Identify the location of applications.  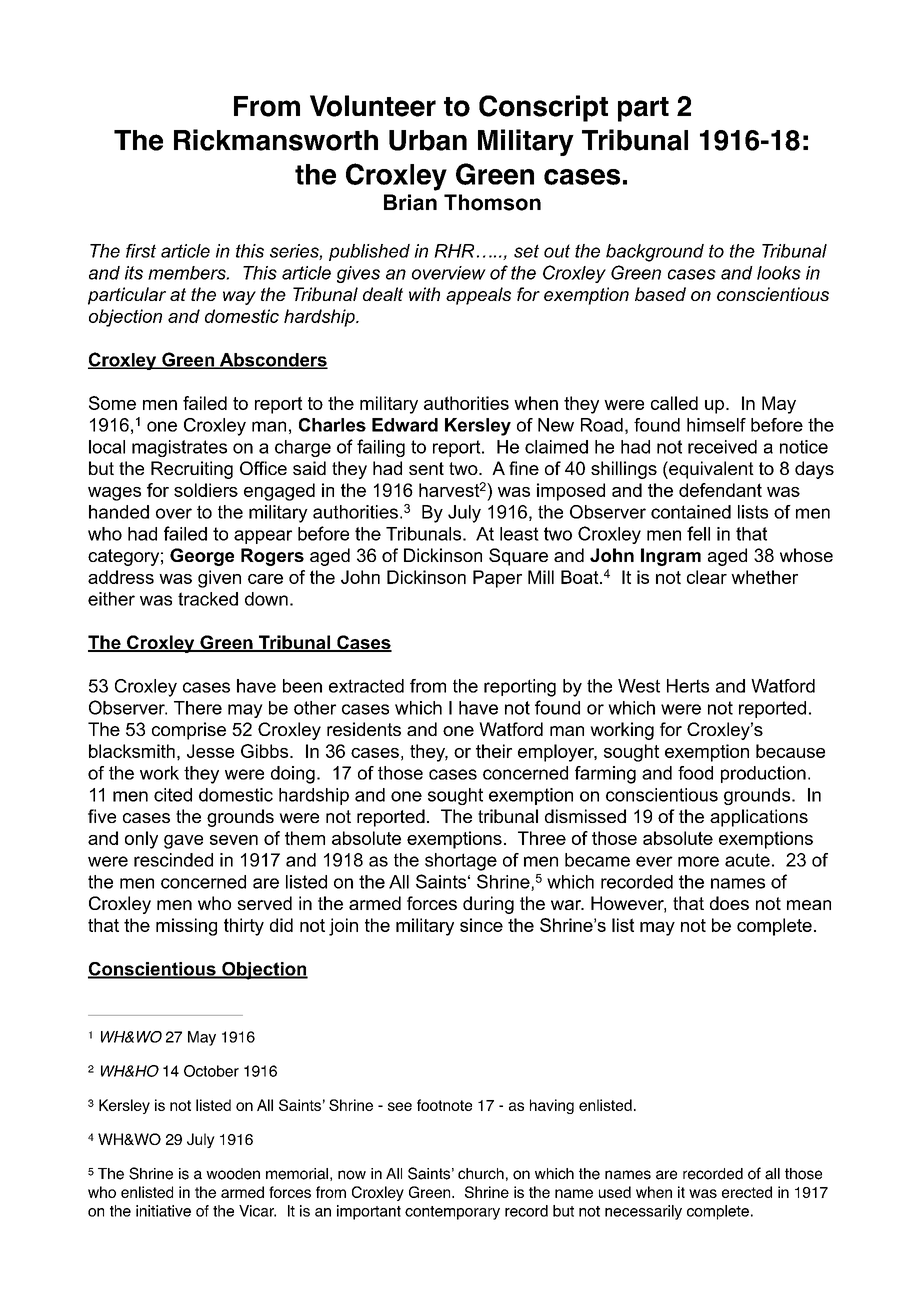
(759, 818).
